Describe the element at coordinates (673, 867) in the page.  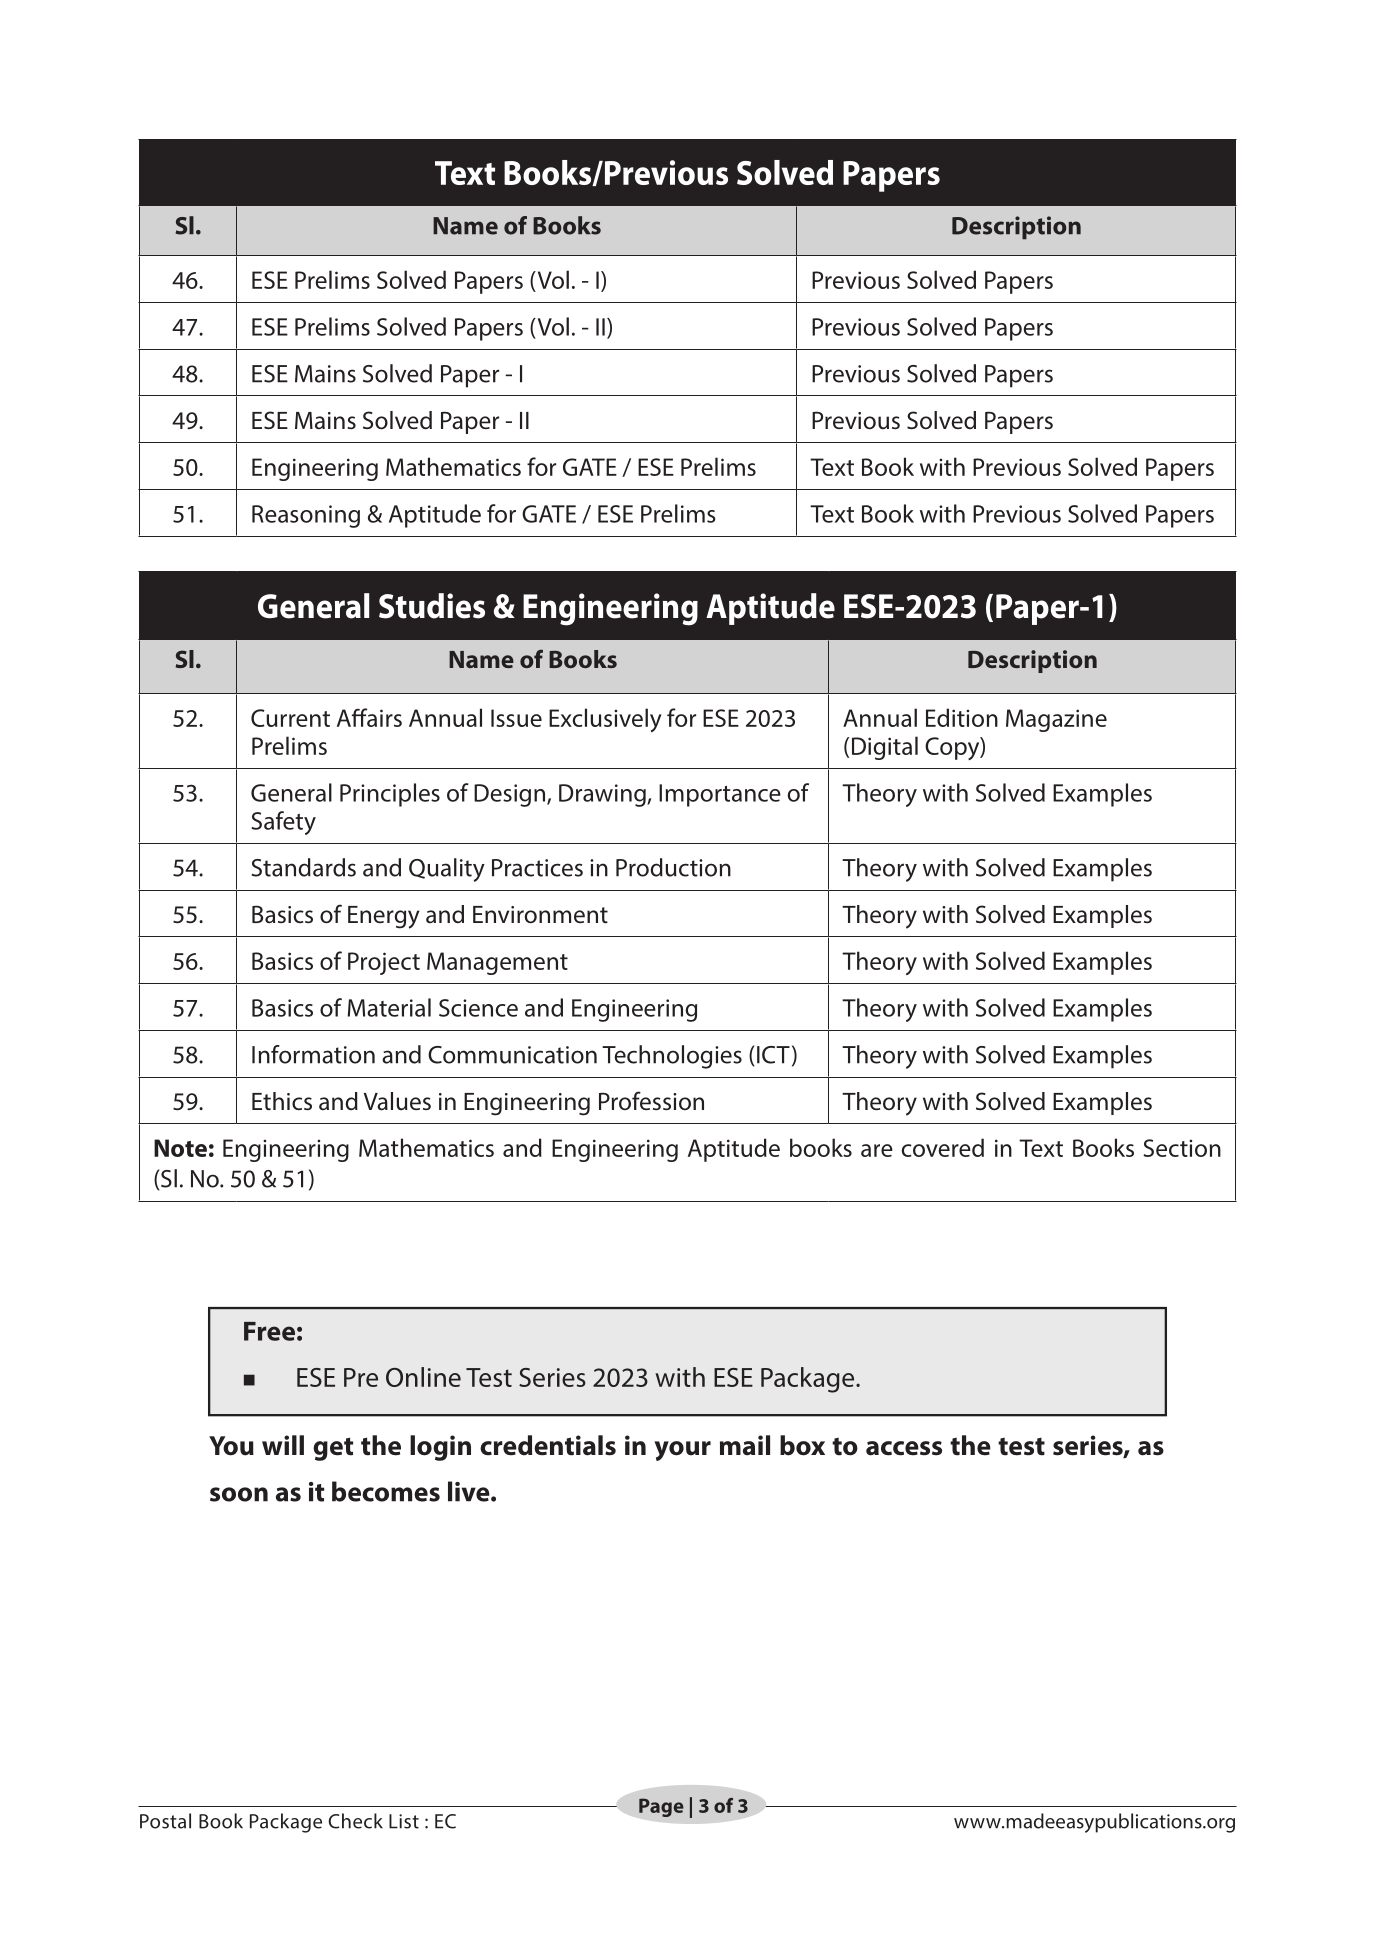
I see `Production` at that location.
